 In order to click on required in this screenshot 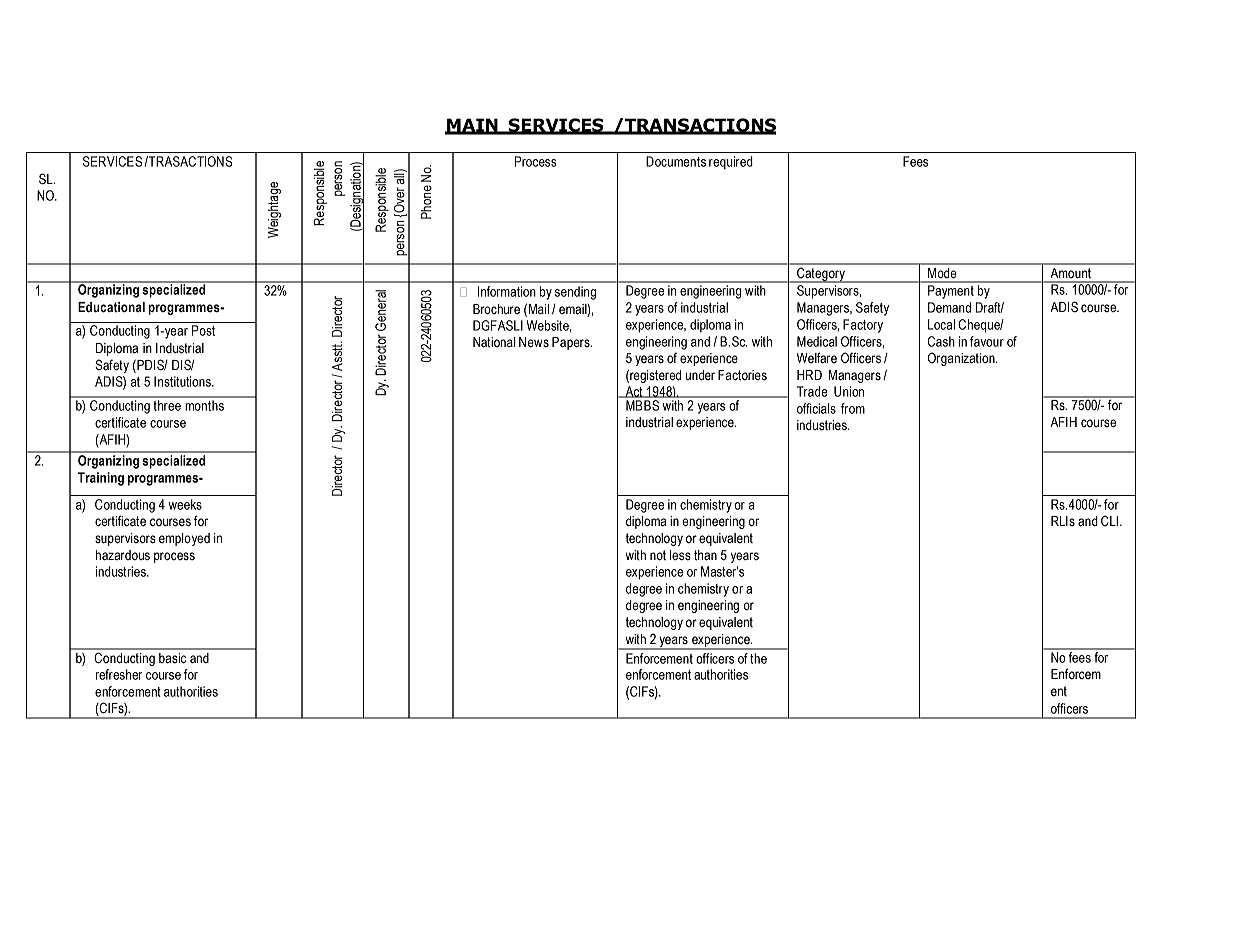, I will do `click(731, 163)`.
